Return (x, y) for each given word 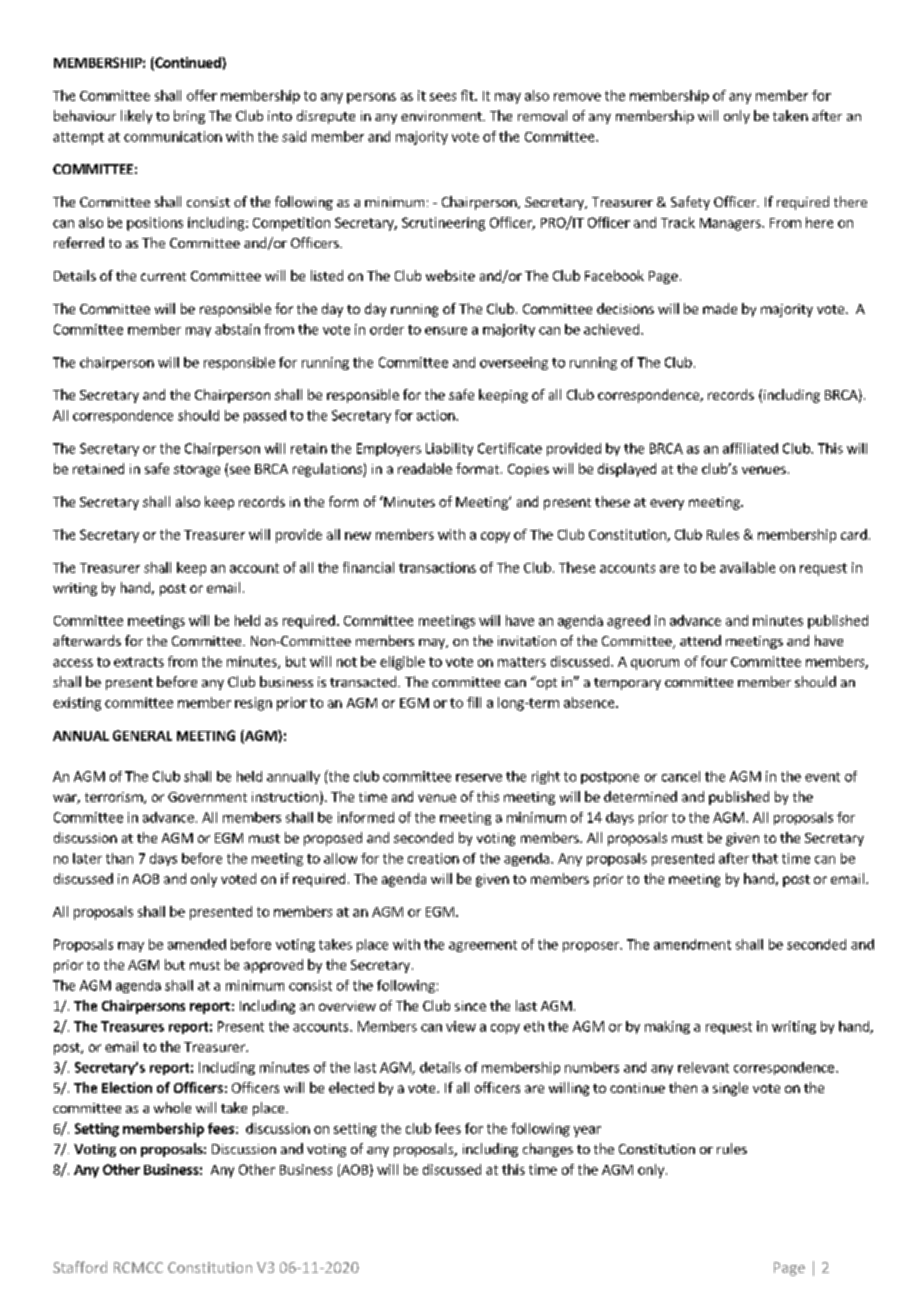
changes (548, 1150)
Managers (731, 224)
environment (442, 116)
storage (197, 471)
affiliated (750, 448)
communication (173, 136)
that (765, 858)
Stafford (80, 1267)
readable (425, 468)
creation (433, 858)
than (119, 858)
